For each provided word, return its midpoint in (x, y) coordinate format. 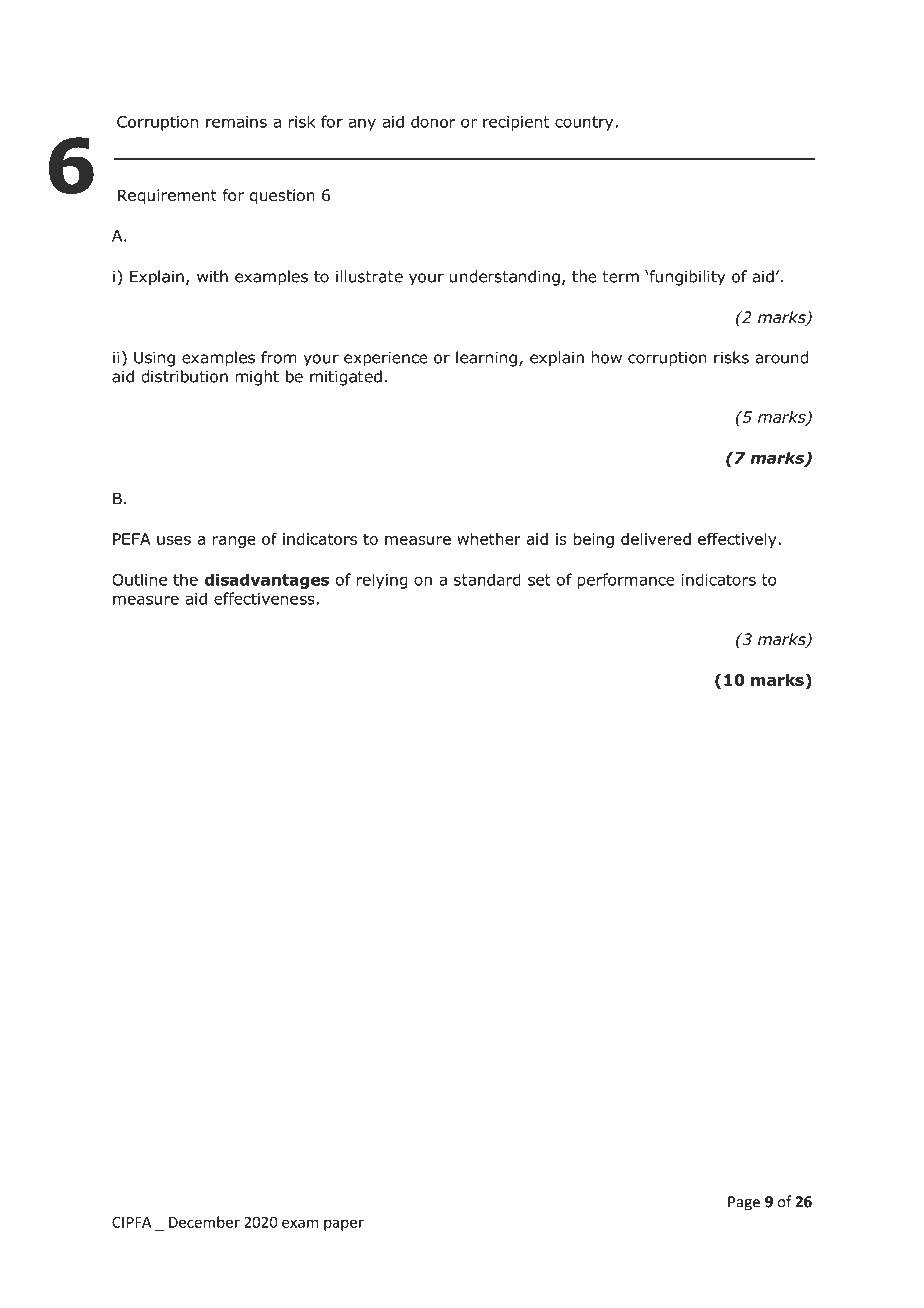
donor (433, 121)
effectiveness (264, 598)
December (204, 1222)
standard (487, 579)
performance (626, 581)
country (584, 123)
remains (236, 122)
